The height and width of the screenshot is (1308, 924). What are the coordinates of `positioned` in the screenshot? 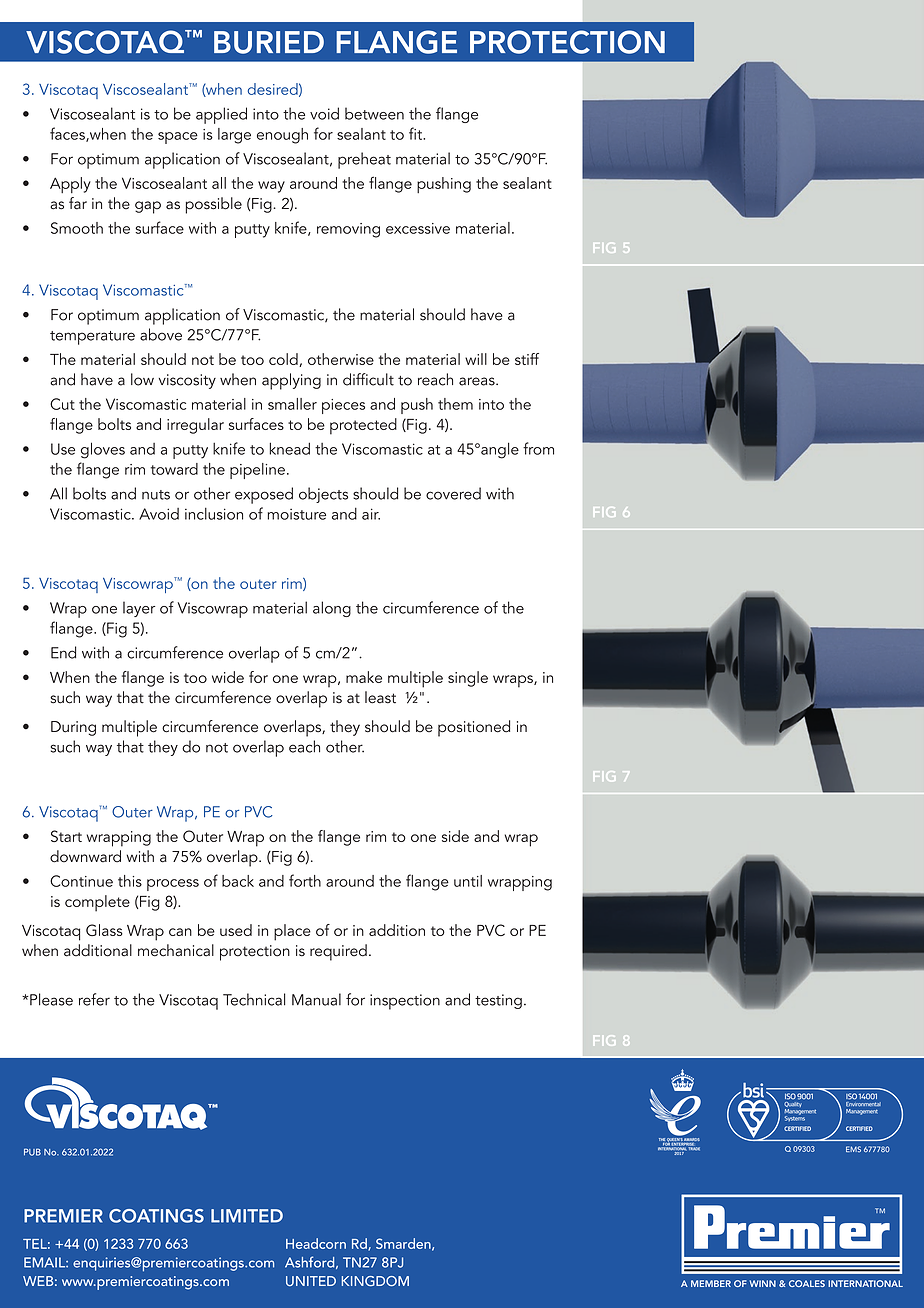 It's located at (474, 728).
